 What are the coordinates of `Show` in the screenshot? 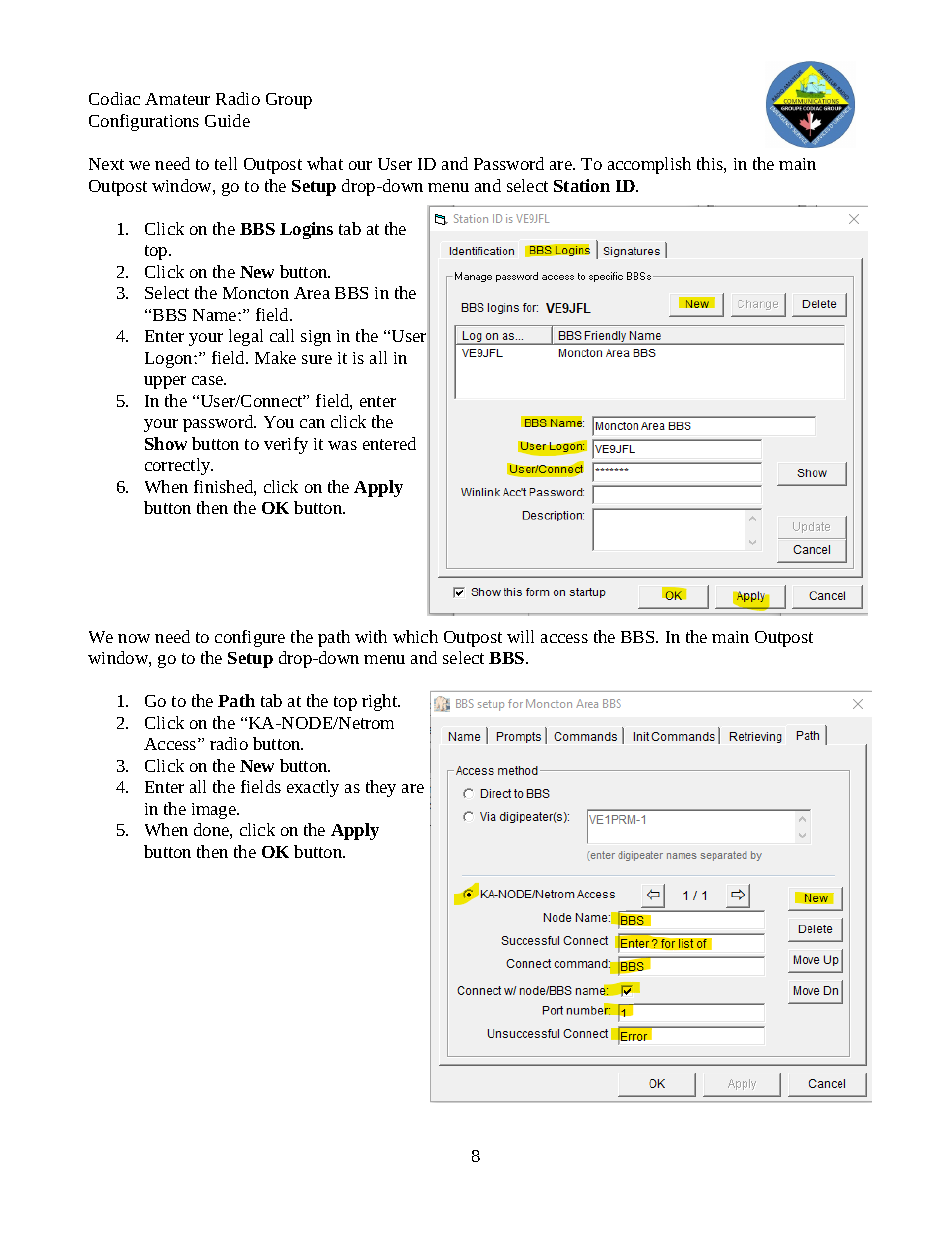 It's located at (166, 443).
